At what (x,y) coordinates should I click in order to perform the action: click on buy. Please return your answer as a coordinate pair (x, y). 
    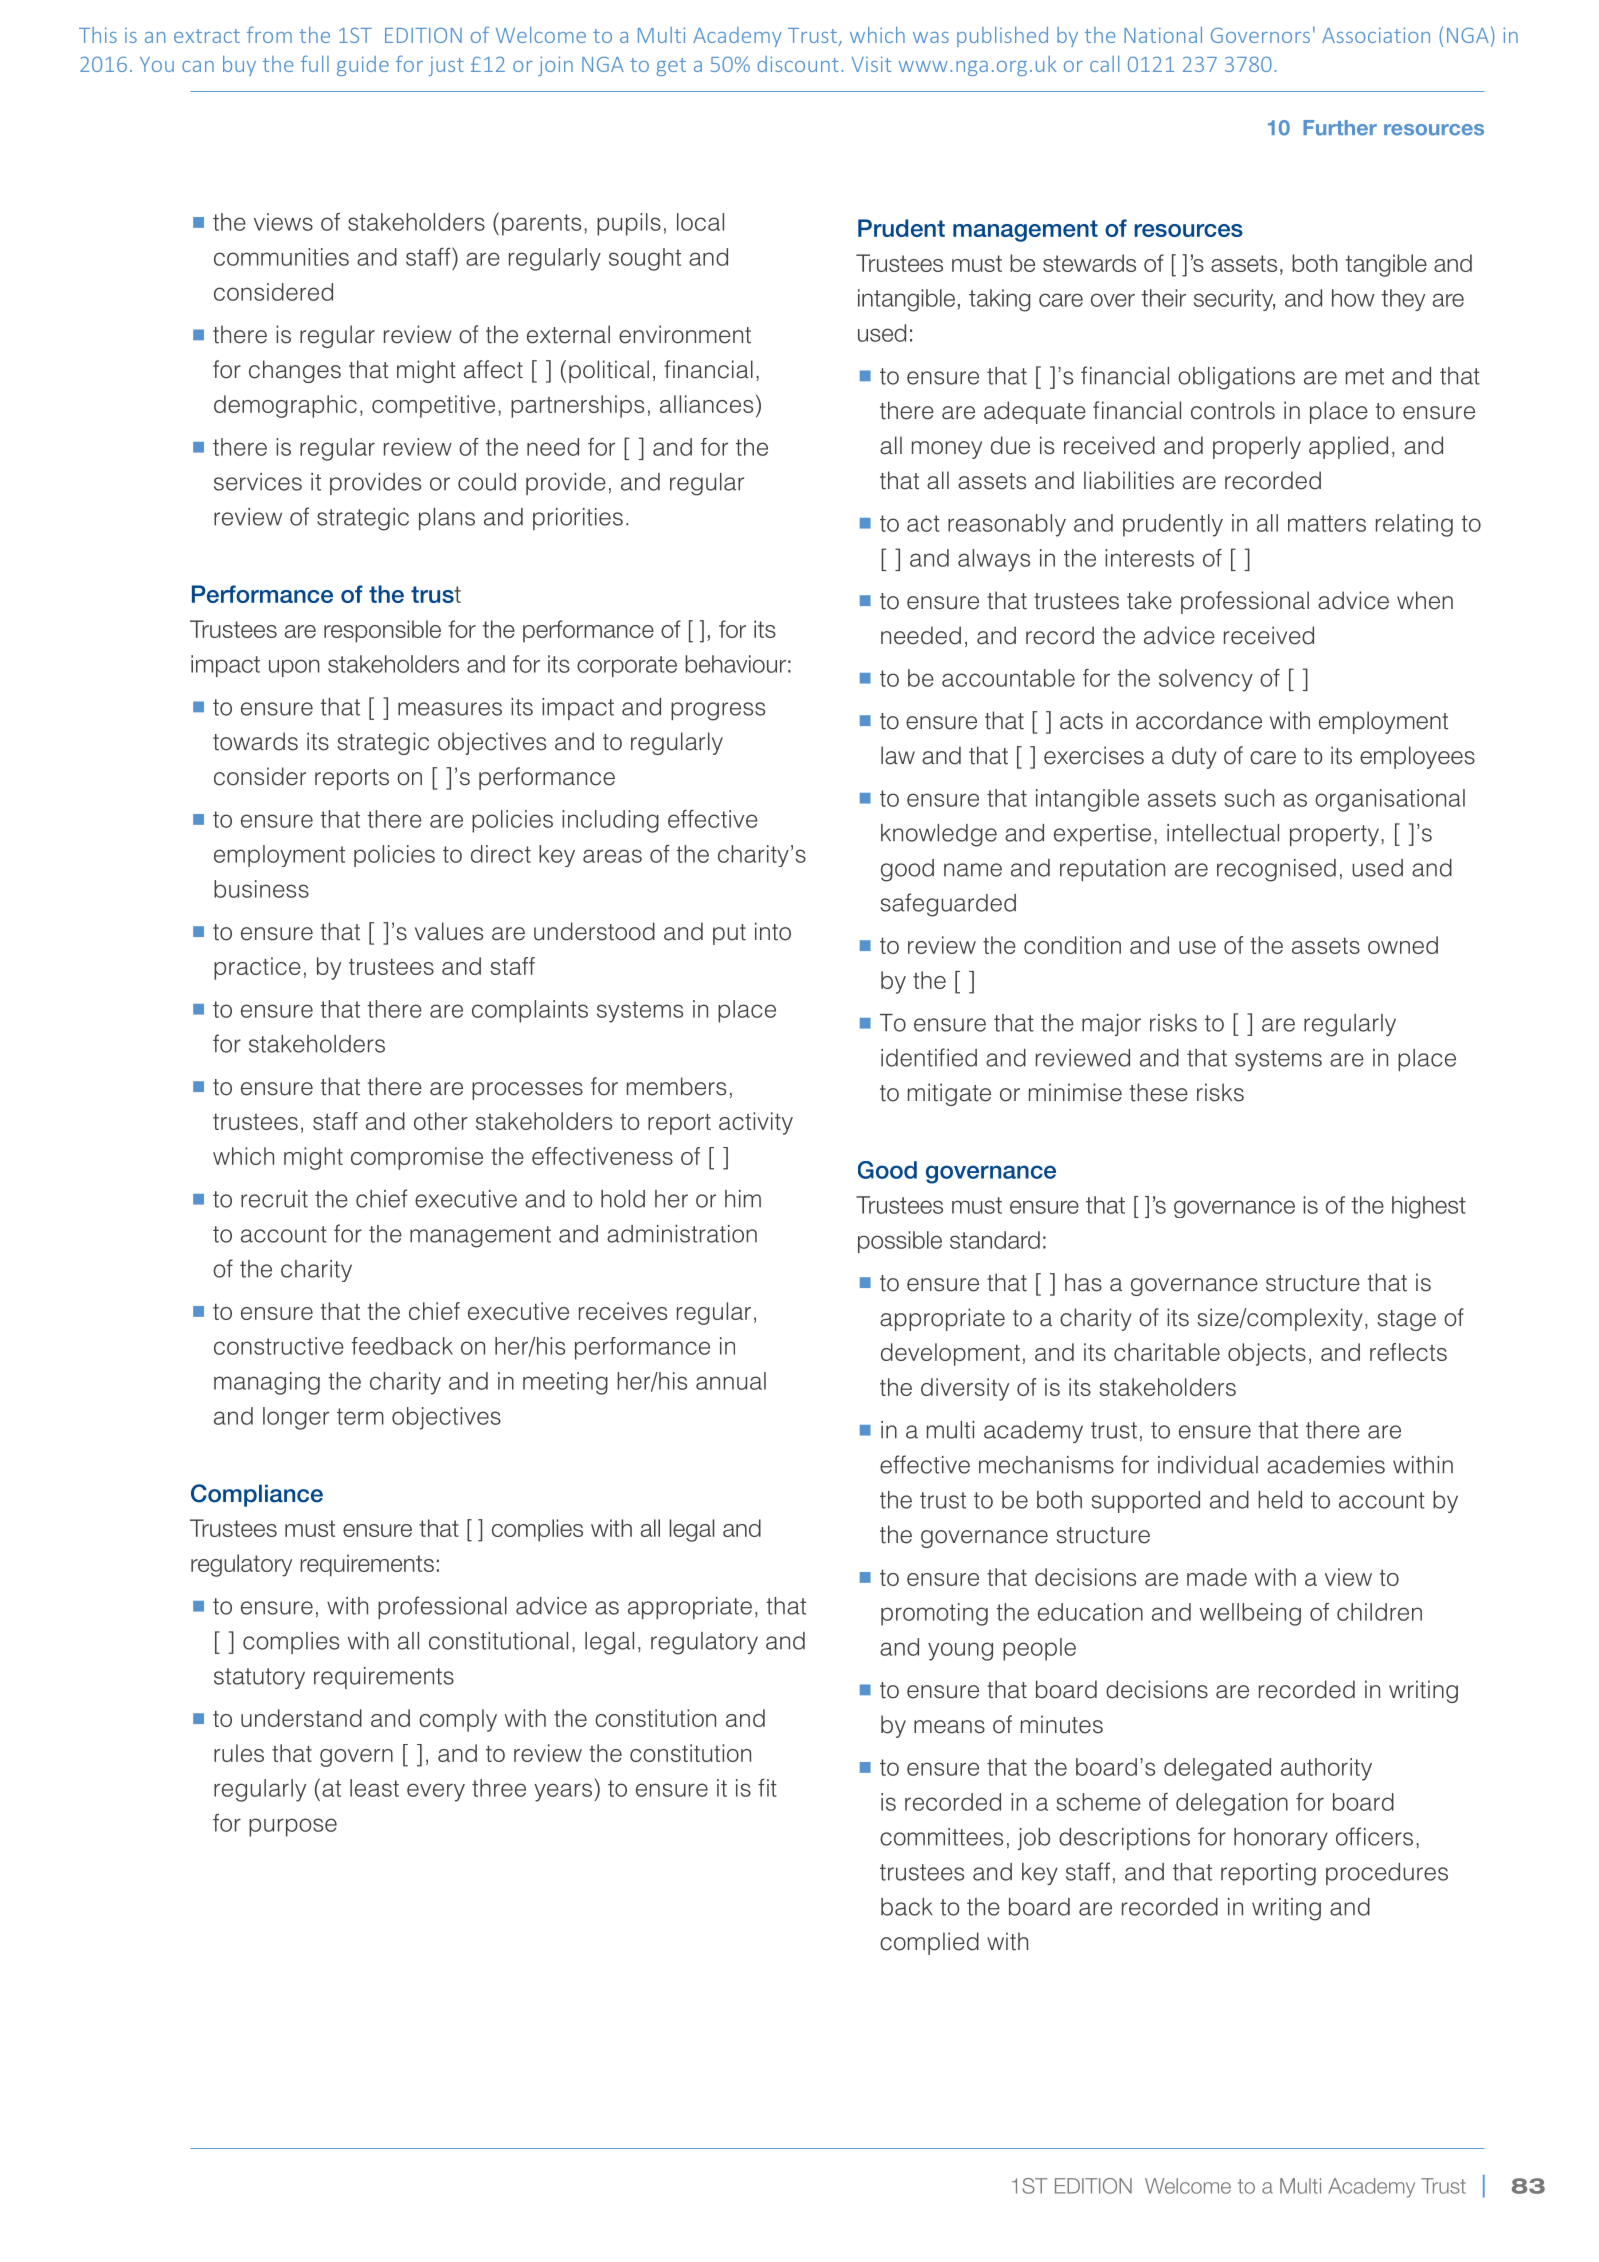
    Looking at the image, I should click on (239, 66).
